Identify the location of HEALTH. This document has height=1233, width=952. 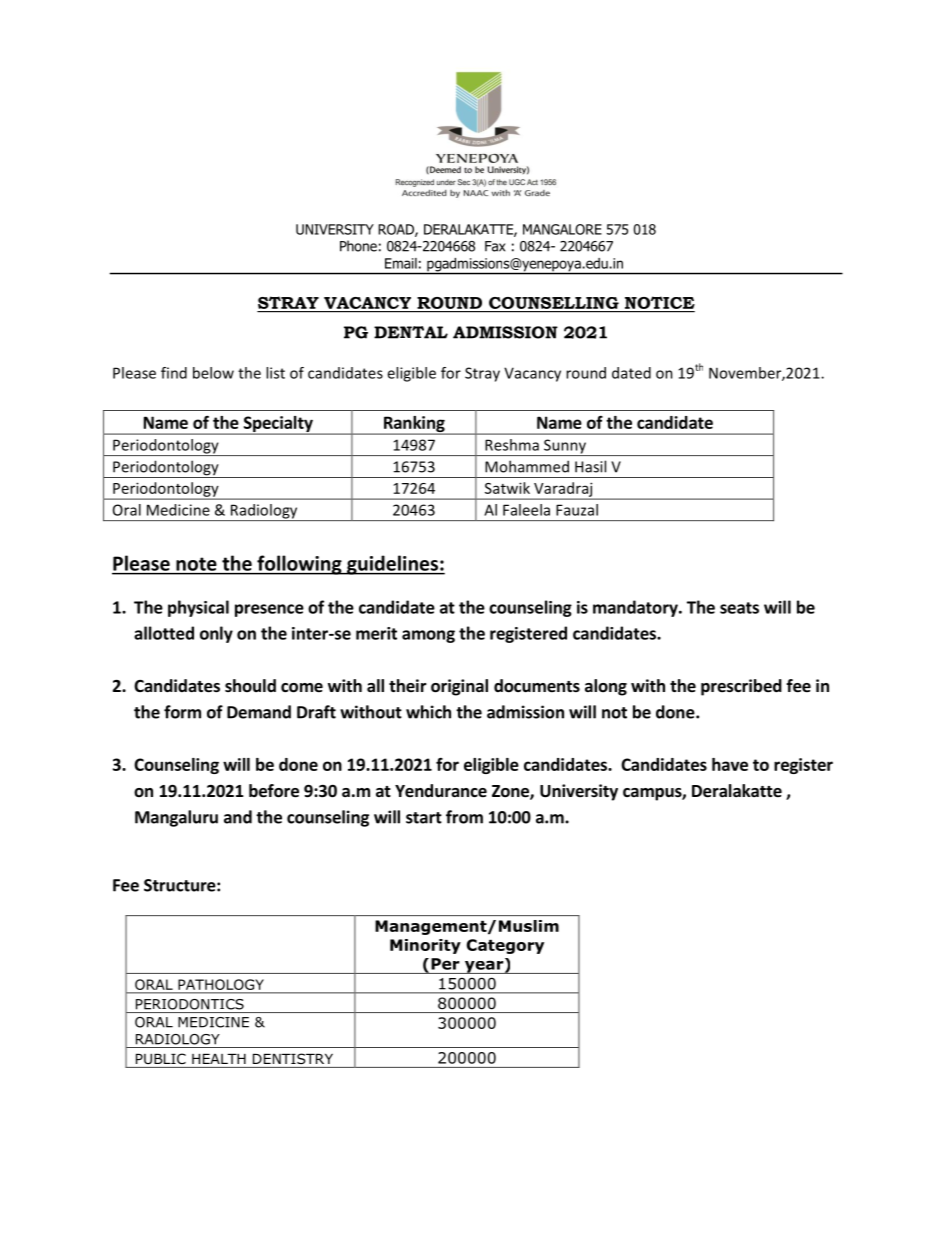
(219, 1059).
